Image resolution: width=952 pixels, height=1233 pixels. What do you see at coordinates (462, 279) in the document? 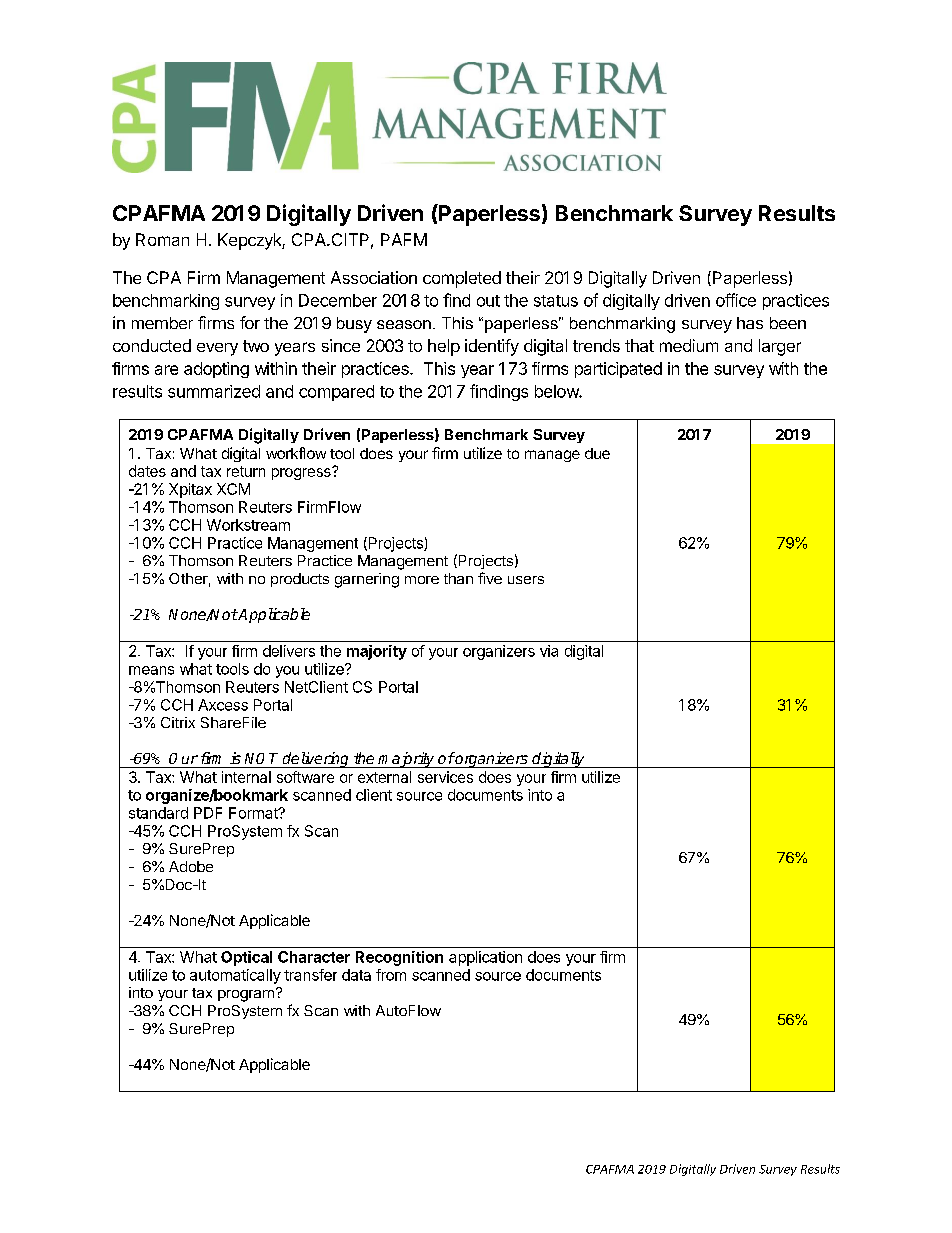
I see `completed` at bounding box center [462, 279].
